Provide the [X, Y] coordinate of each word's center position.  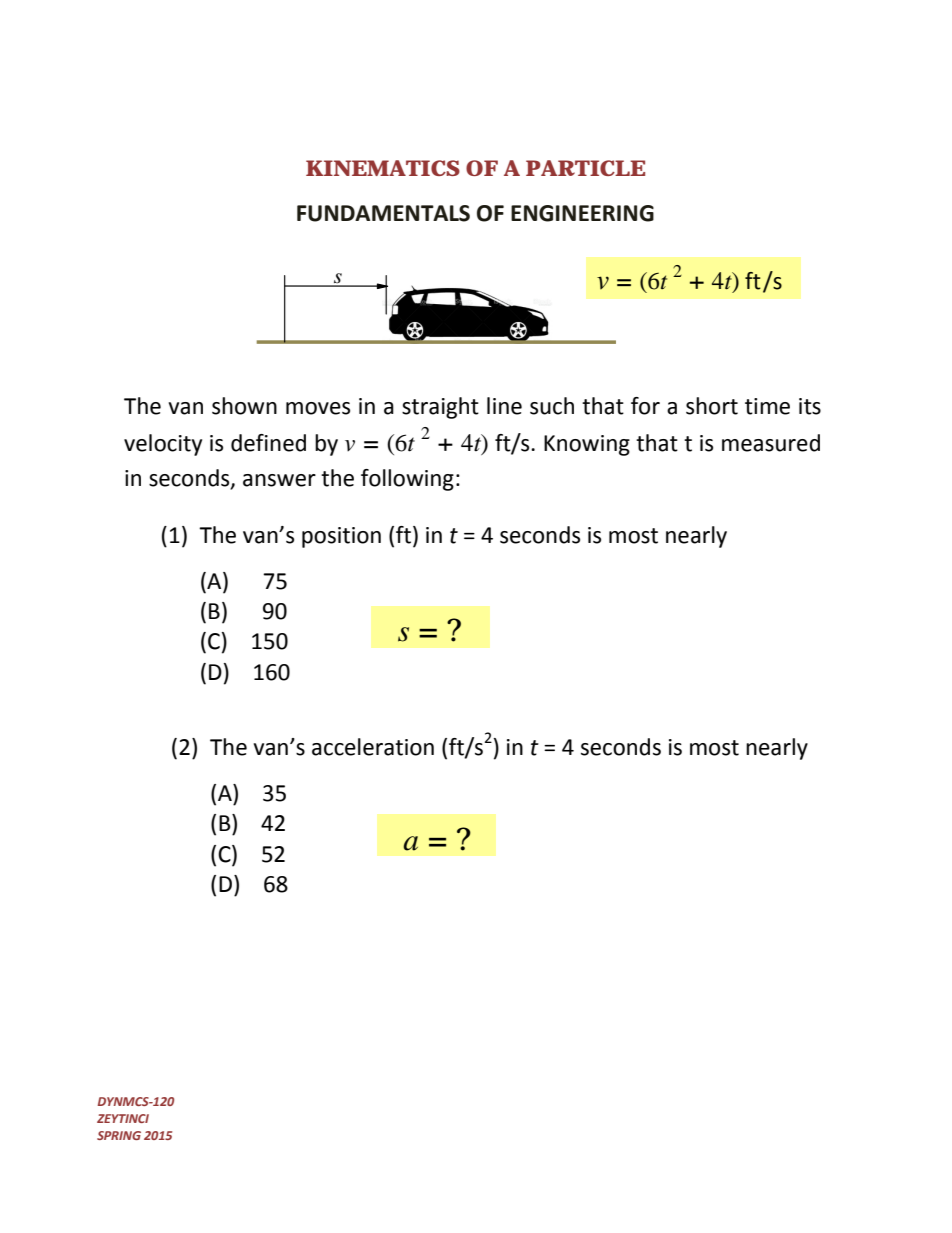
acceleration [373, 747]
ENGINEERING [582, 213]
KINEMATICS [383, 168]
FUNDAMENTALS [383, 213]
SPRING [119, 1135]
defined [268, 443]
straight [440, 408]
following [407, 480]
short [712, 406]
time [767, 406]
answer [279, 480]
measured [771, 443]
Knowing [587, 445]
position [341, 537]
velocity [163, 445]
